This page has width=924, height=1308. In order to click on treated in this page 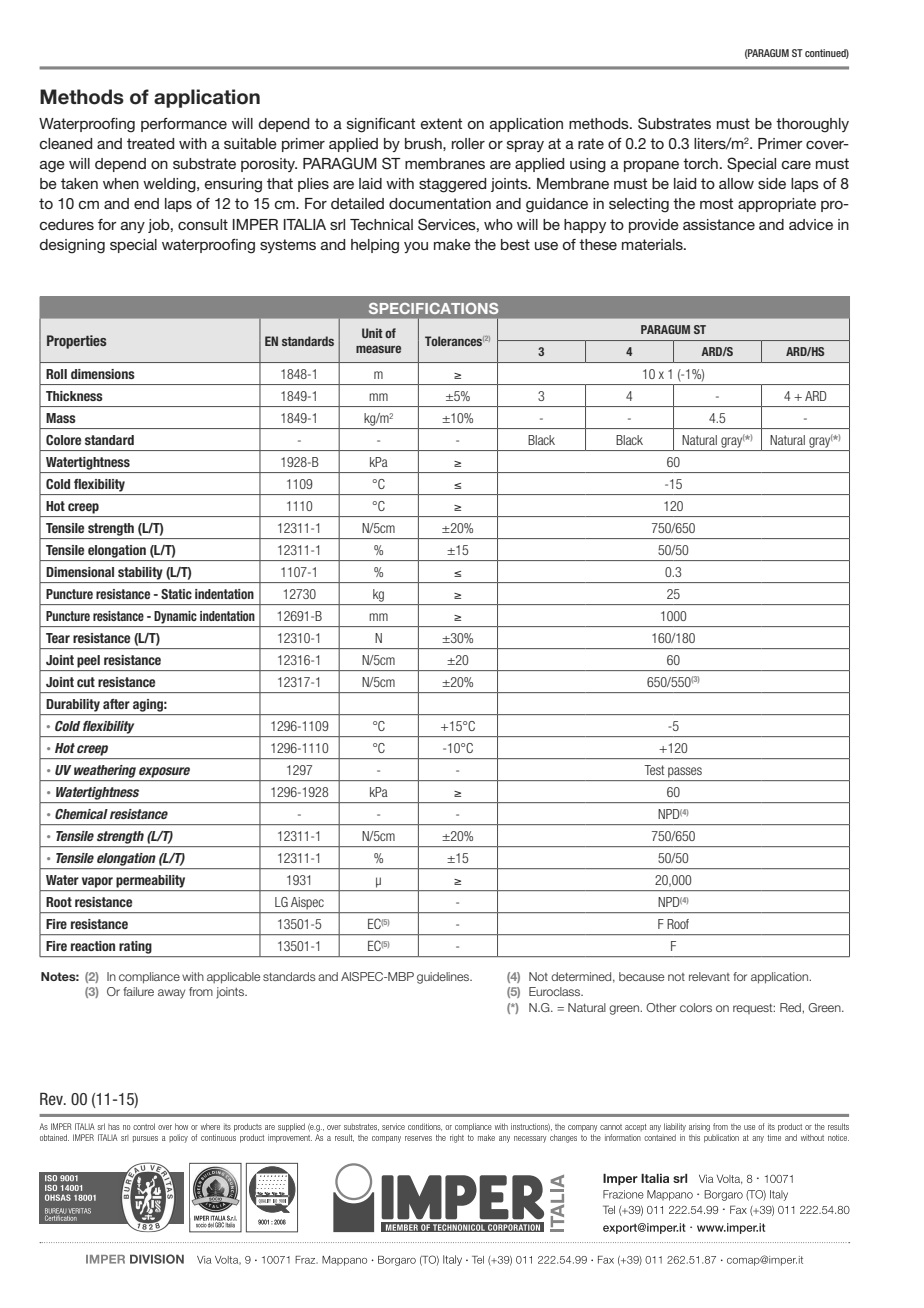, I will do `click(150, 143)`.
